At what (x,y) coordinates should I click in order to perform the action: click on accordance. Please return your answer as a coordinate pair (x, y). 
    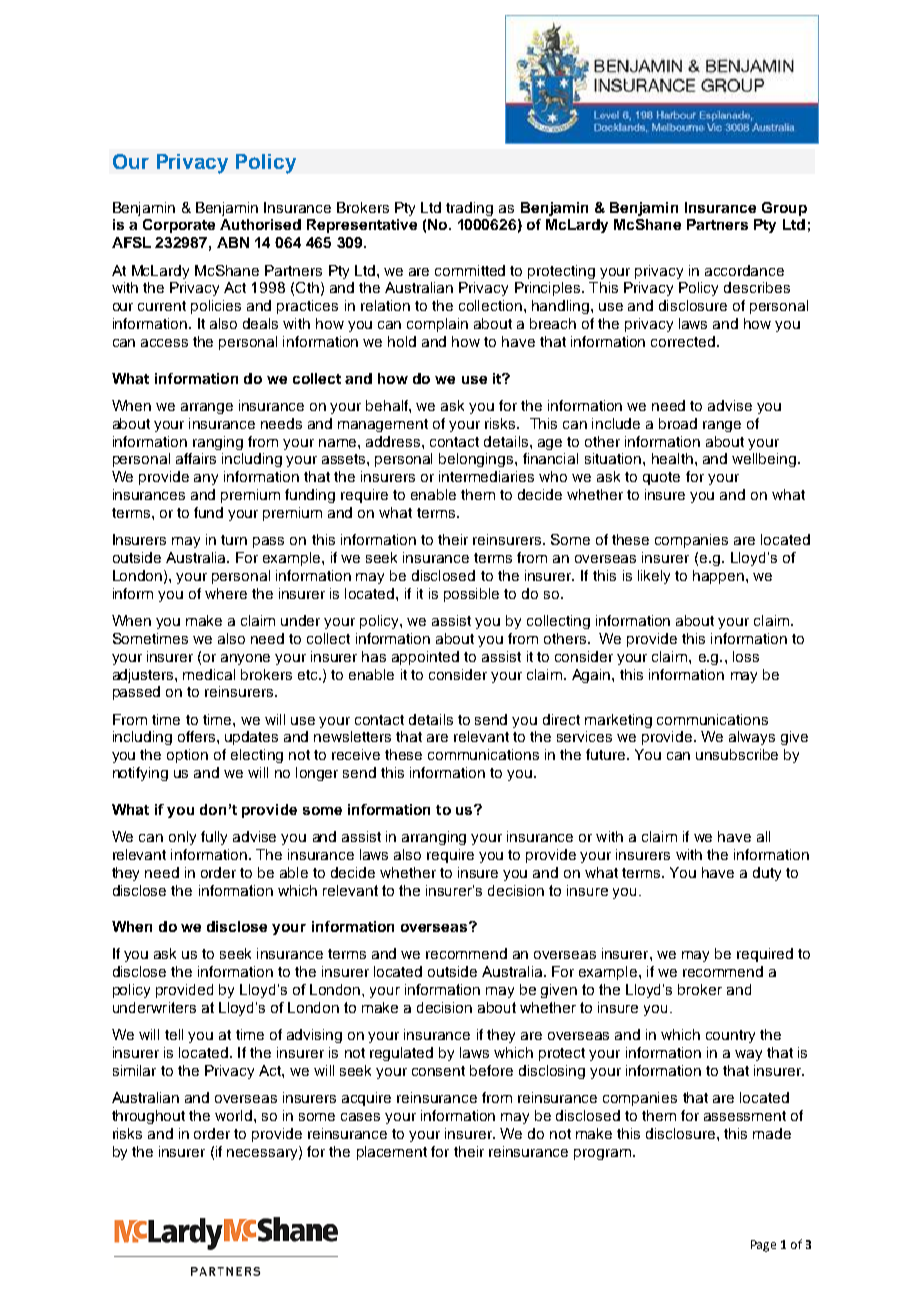
    Looking at the image, I should click on (744, 270).
